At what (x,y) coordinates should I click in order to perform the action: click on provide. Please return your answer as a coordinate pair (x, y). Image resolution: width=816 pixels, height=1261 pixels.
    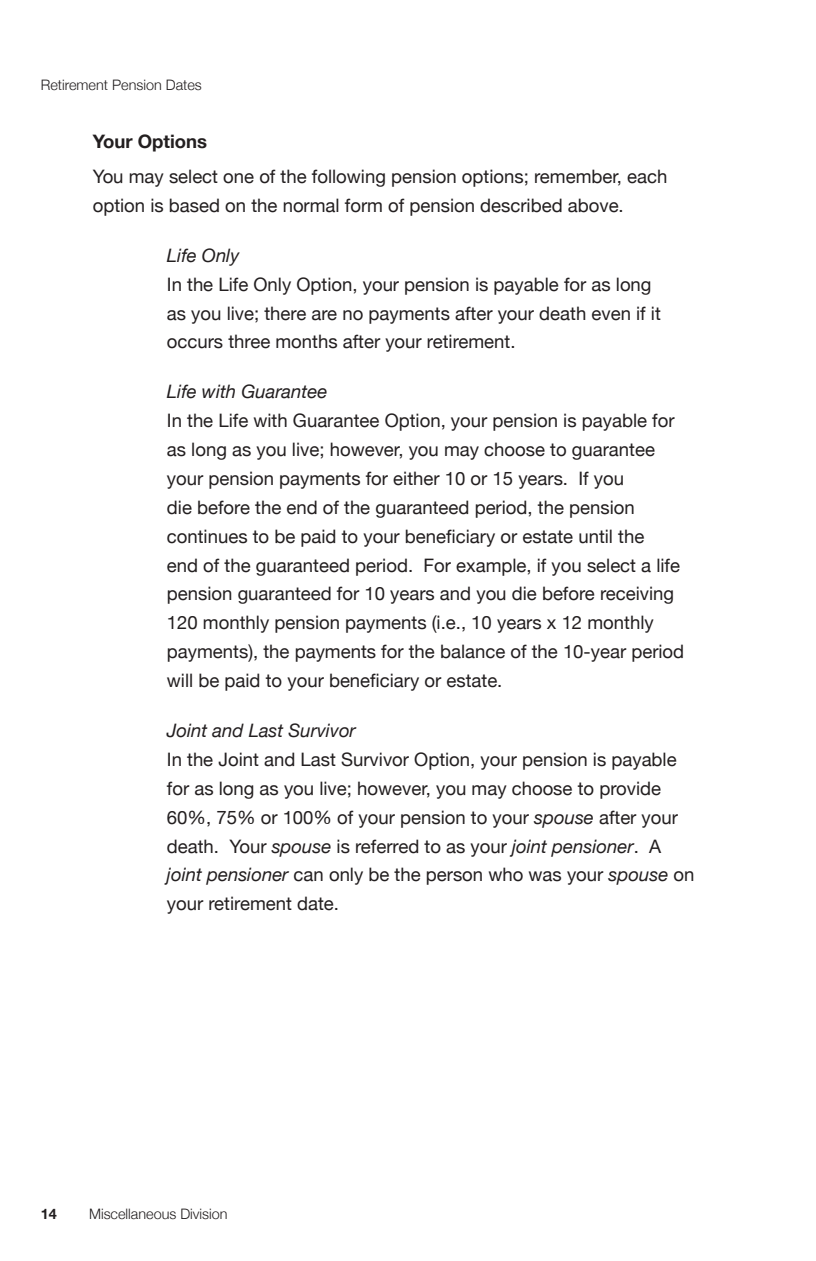
    Looking at the image, I should click on (630, 790).
